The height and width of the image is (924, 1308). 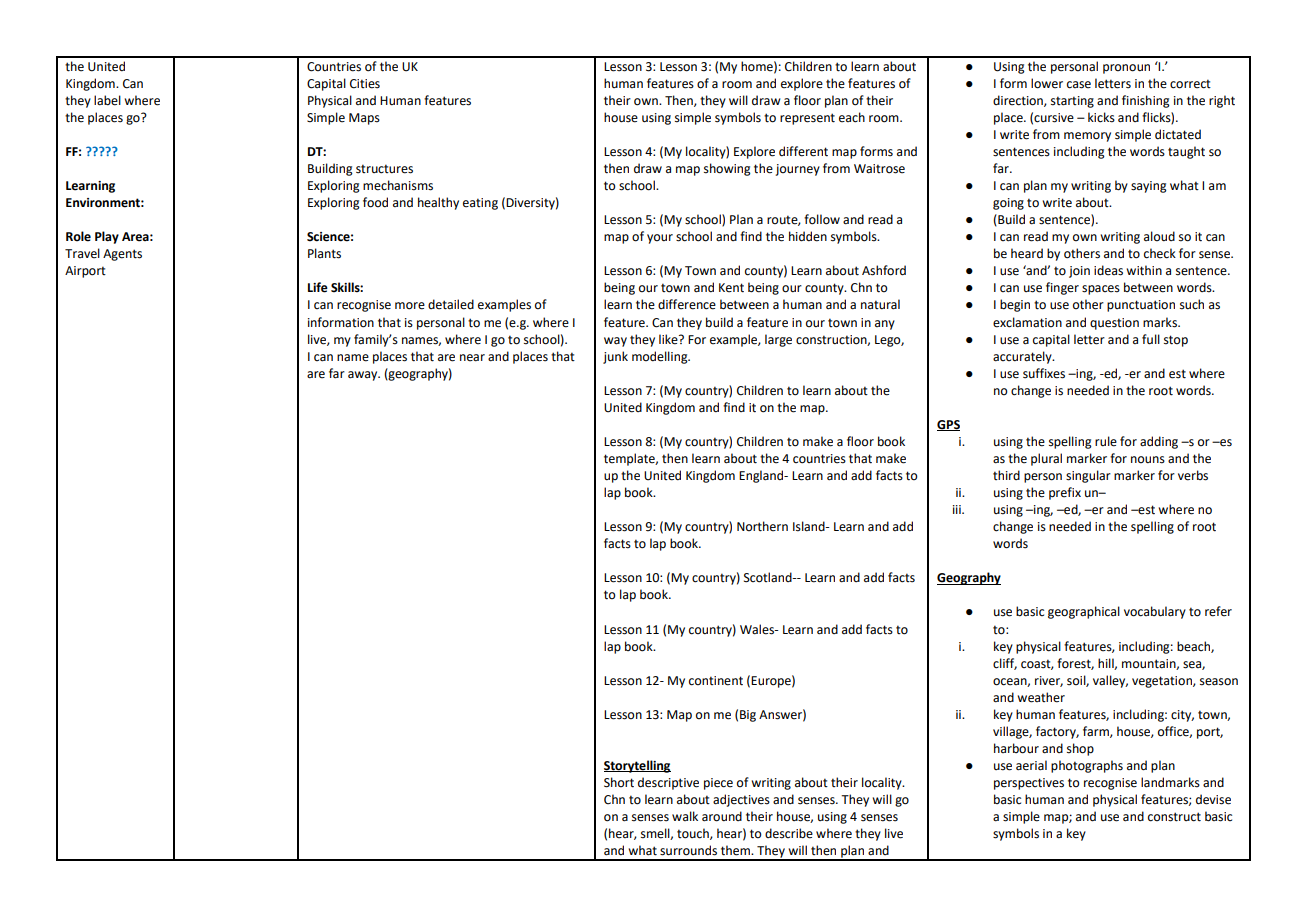 What do you see at coordinates (1079, 85) in the image?
I see `case` at bounding box center [1079, 85].
